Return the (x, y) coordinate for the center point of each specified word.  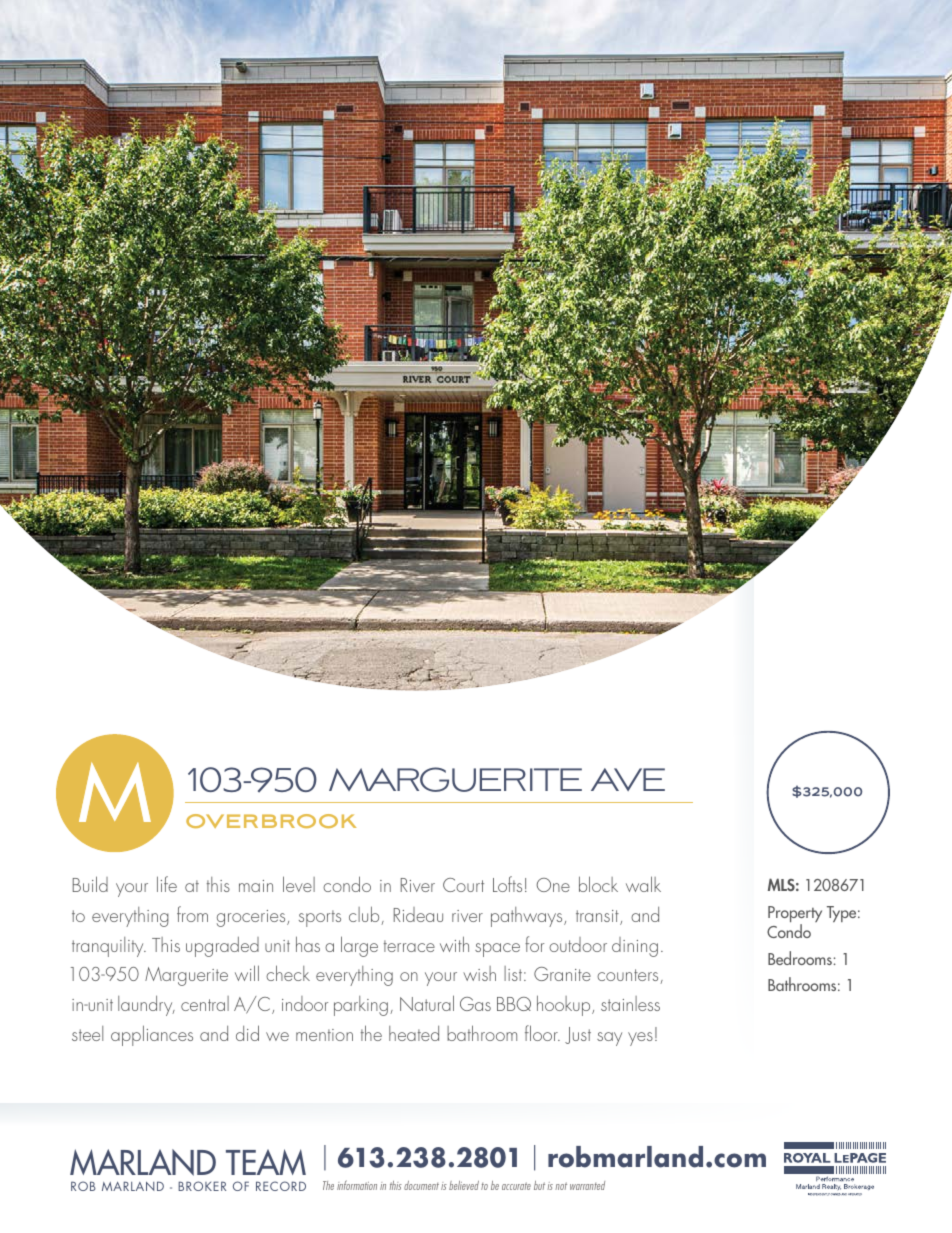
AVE (628, 779)
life (167, 884)
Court (463, 885)
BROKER (202, 1186)
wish (479, 973)
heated (414, 1033)
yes (640, 1039)
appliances (152, 1035)
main (256, 886)
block (598, 884)
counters (629, 976)
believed (464, 1185)
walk (643, 884)
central (205, 1003)
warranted (587, 1185)
